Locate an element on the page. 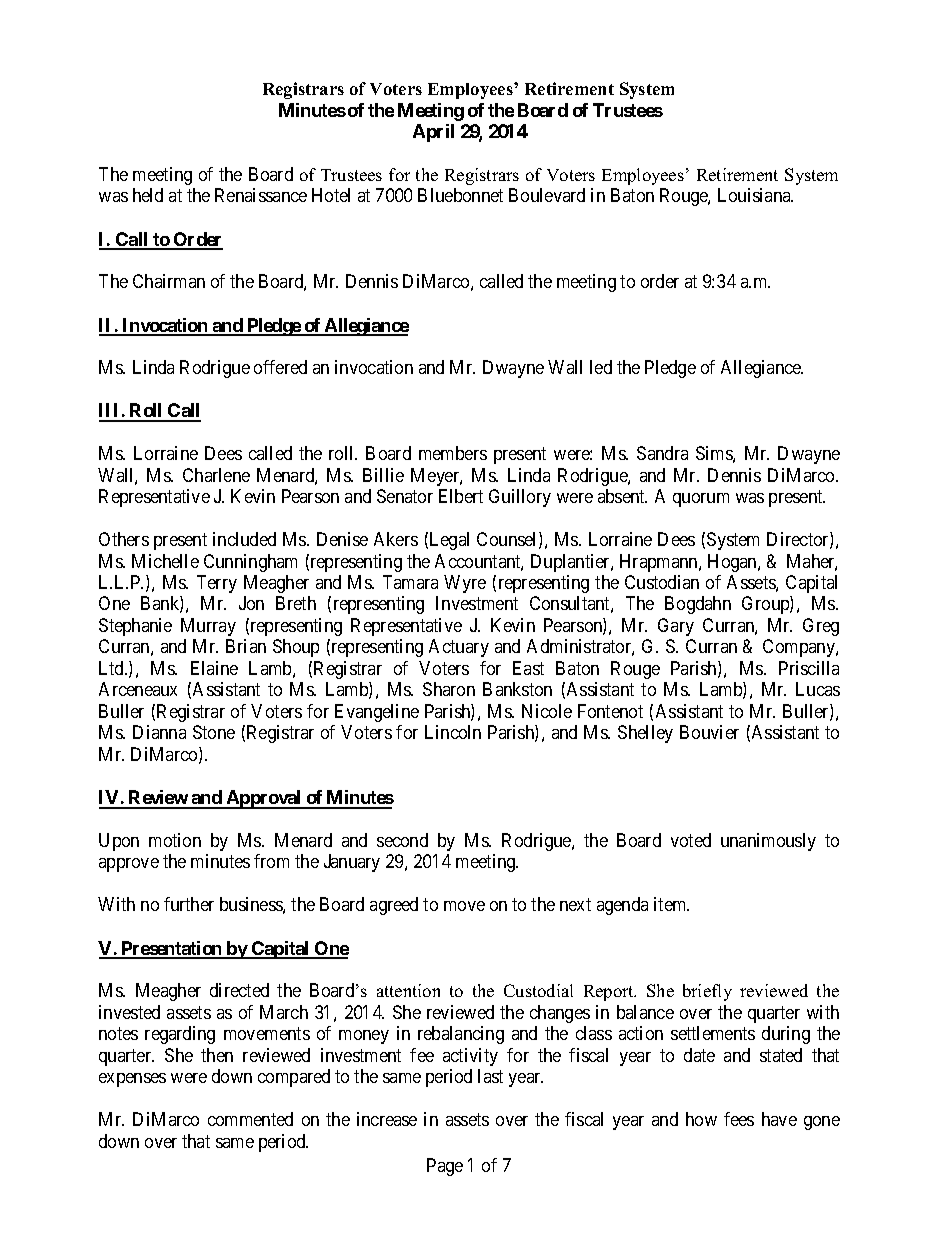 This page has height=1233, width=952. commented is located at coordinates (250, 1119).
